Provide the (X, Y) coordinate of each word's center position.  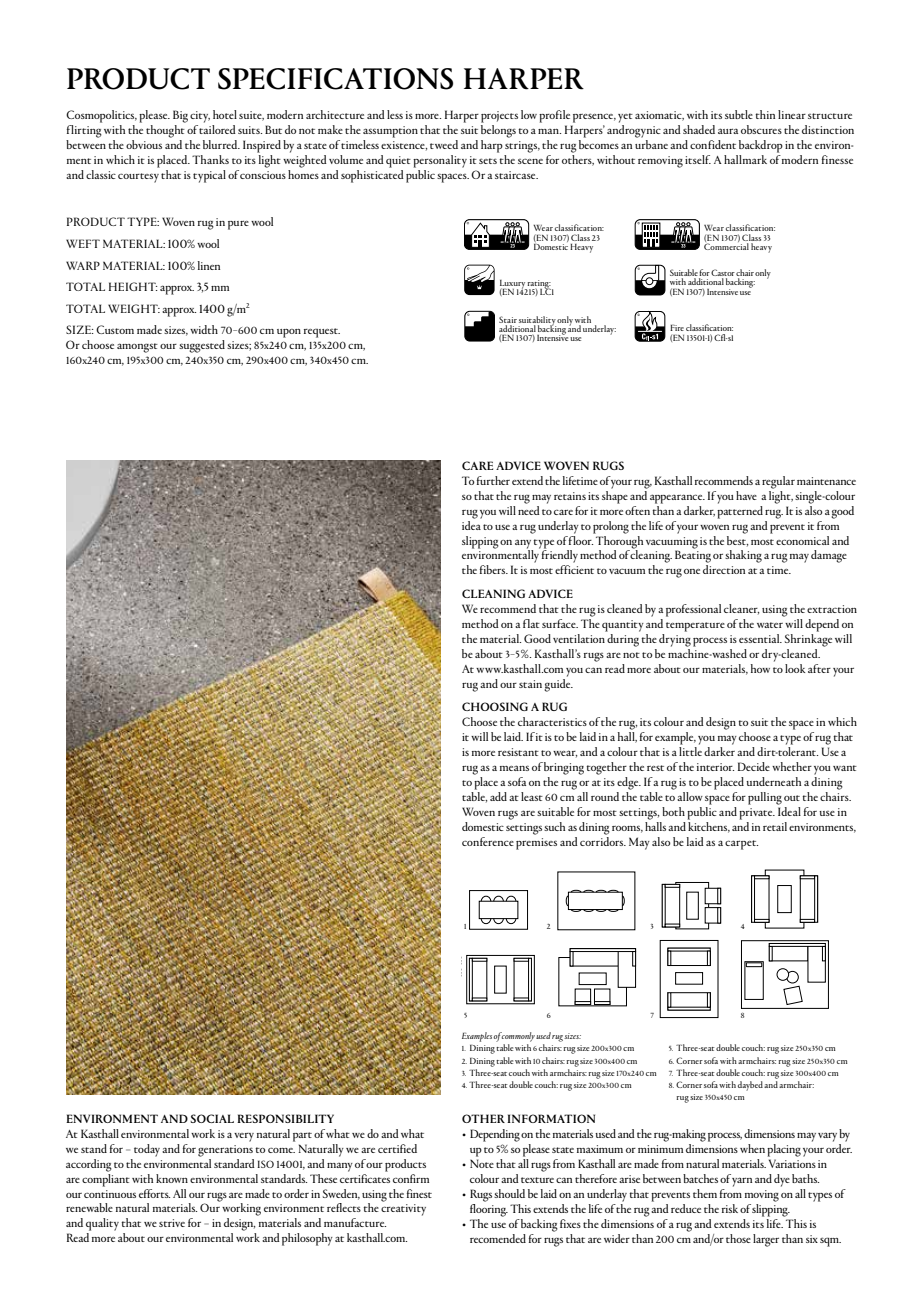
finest (419, 1193)
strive (172, 1223)
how (760, 668)
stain (530, 684)
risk (730, 1208)
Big (180, 116)
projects (499, 117)
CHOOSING (495, 706)
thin (765, 114)
